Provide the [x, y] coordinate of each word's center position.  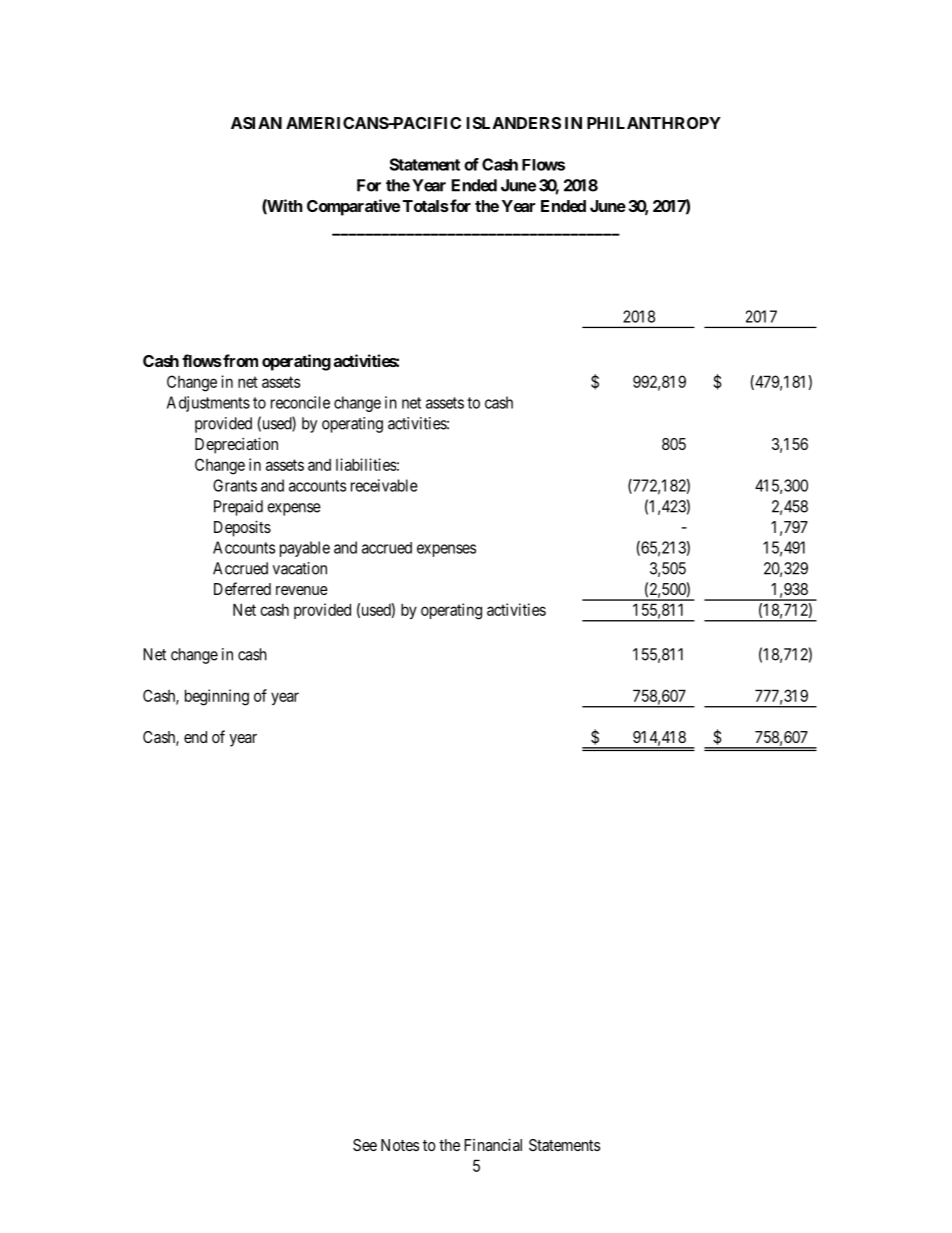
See [365, 1145]
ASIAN [256, 123]
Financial [493, 1144]
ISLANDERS [514, 123]
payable [305, 549]
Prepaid [238, 508]
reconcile [300, 402]
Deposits [242, 528]
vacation [300, 568]
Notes [400, 1145]
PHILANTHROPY [654, 123]
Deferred [242, 588]
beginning [217, 697]
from [239, 360]
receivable [384, 485]
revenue [302, 590]
